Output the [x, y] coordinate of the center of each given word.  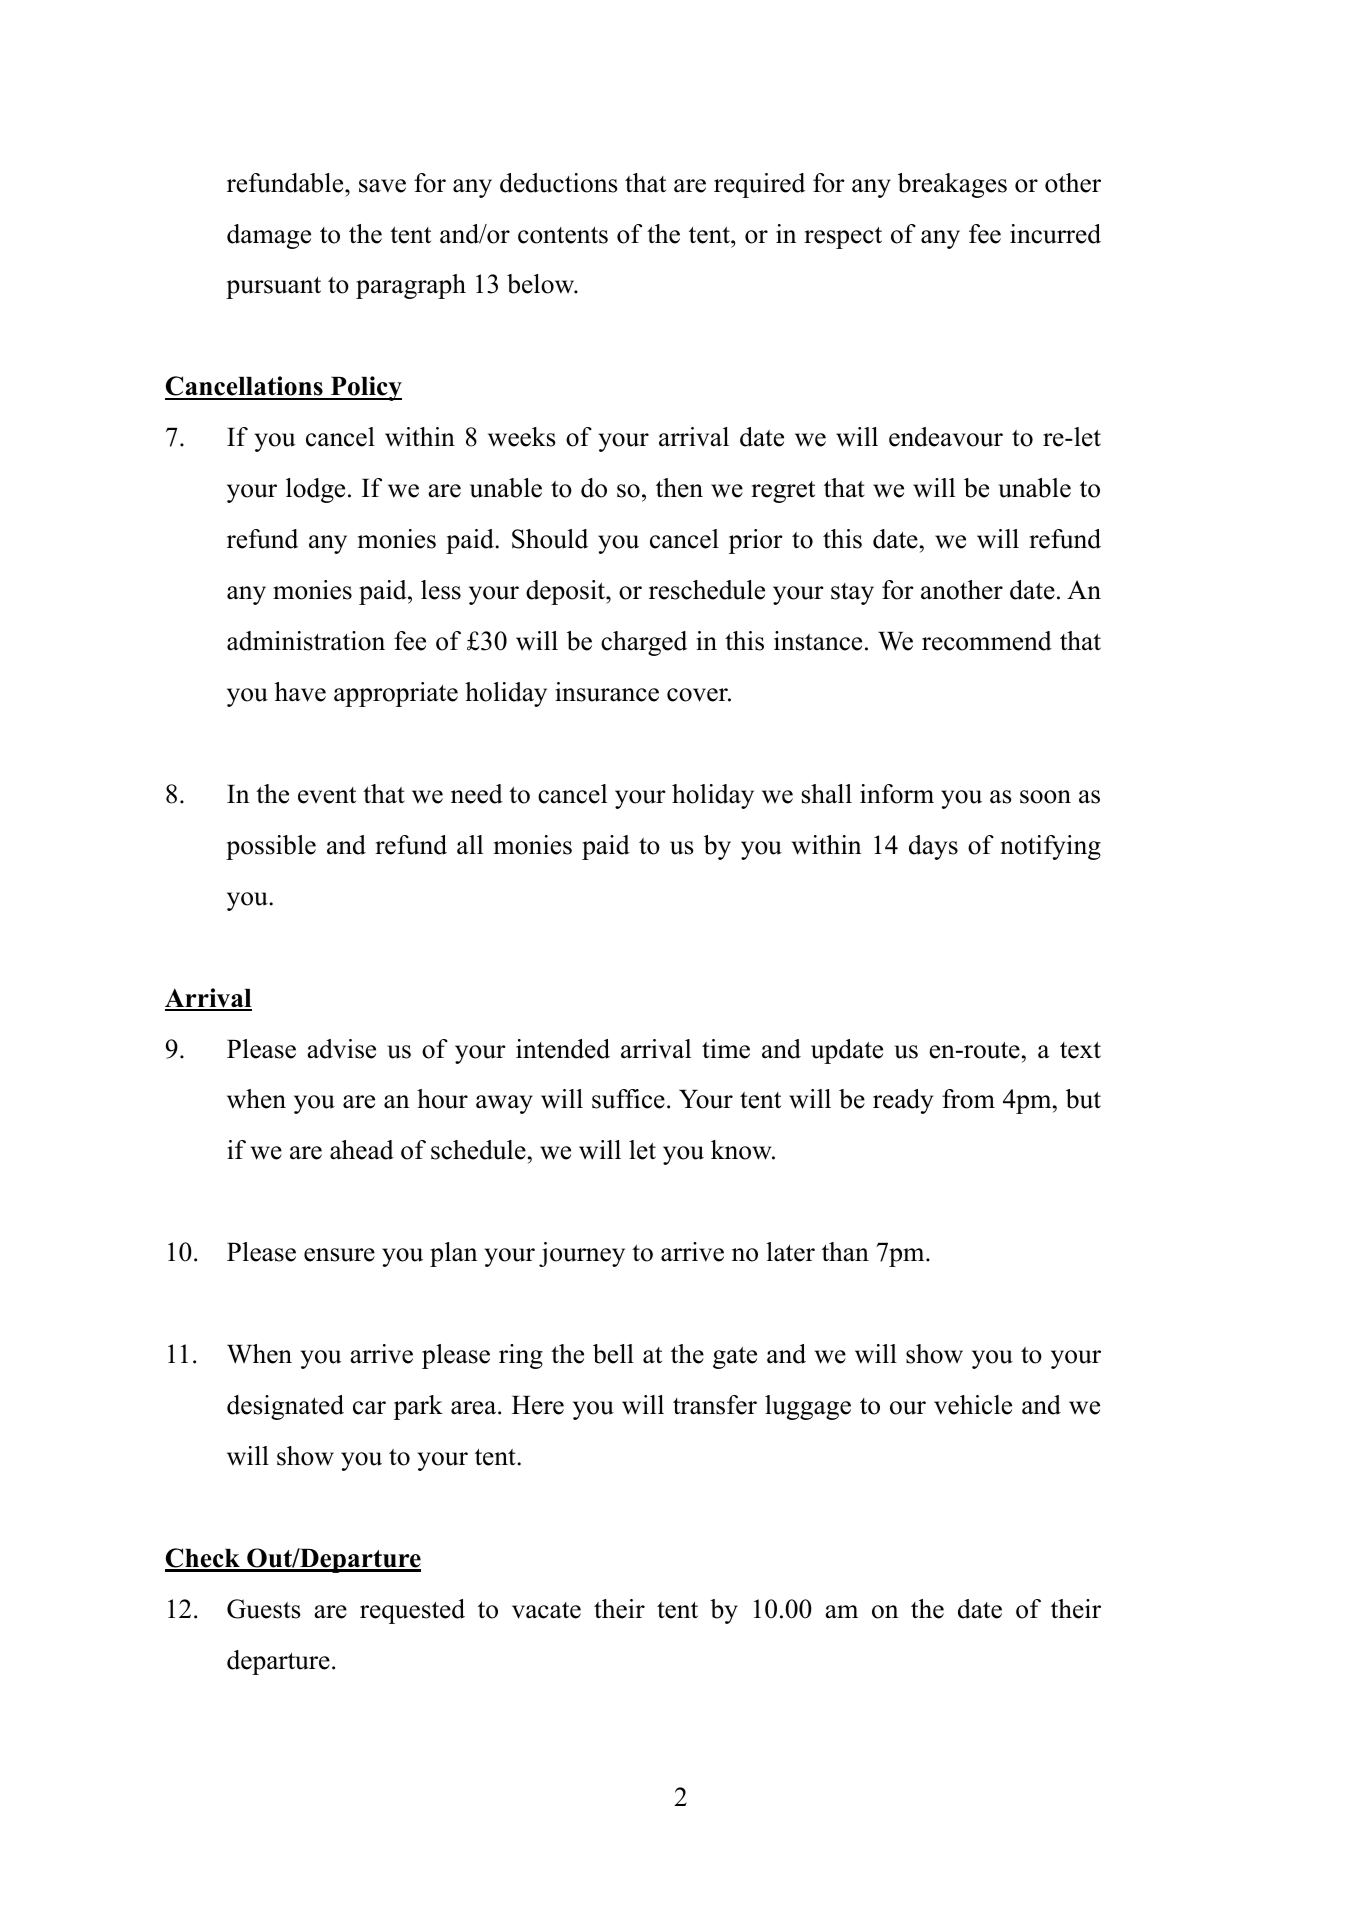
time [726, 1049]
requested [412, 1611]
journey [582, 1254]
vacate [546, 1610]
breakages [952, 185]
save [382, 186]
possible [271, 847]
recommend [987, 641]
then [679, 488]
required [759, 185]
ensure [339, 1255]
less [441, 590]
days [933, 847]
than [845, 1252]
